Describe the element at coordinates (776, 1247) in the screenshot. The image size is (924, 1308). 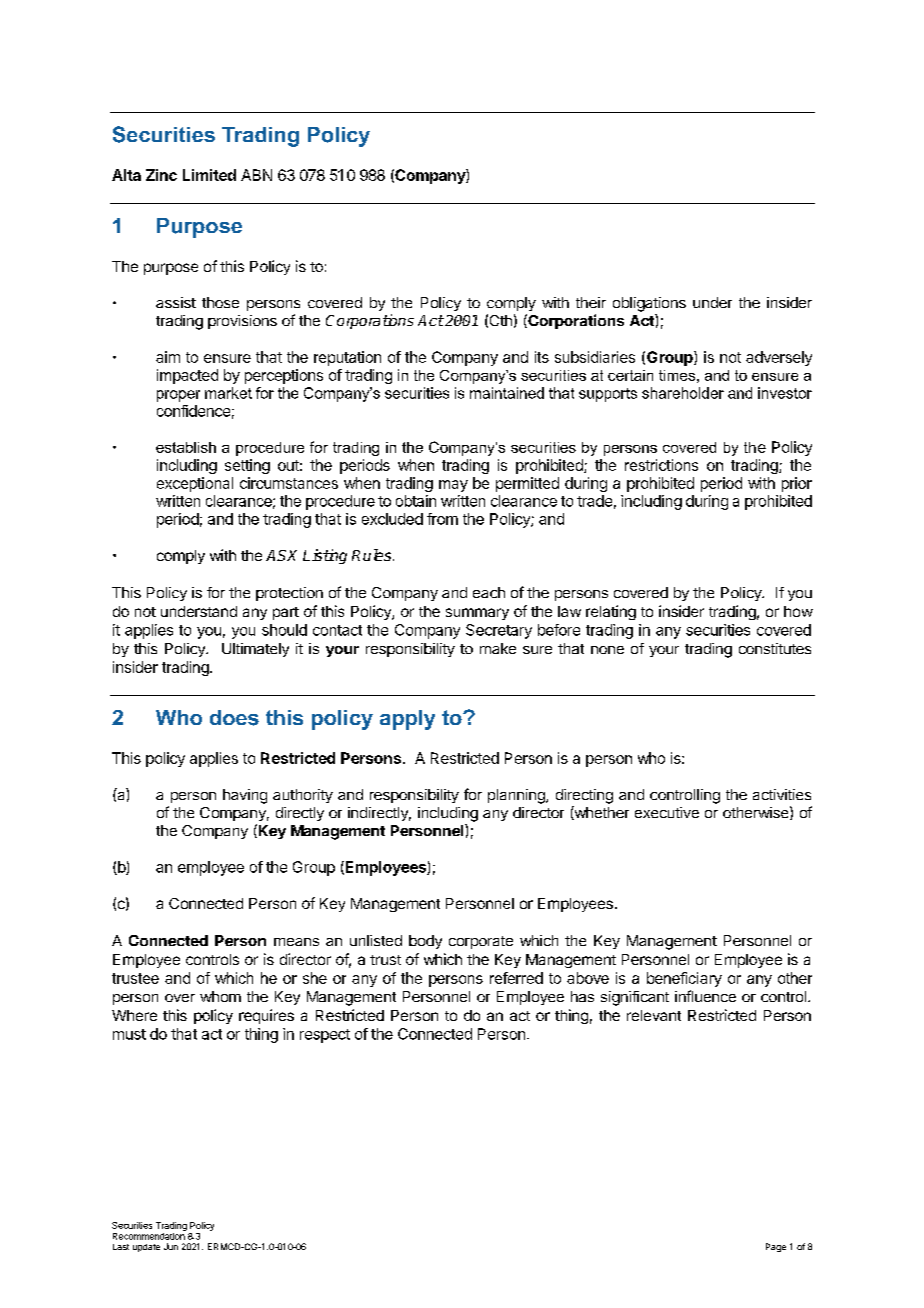
I see `Page` at that location.
